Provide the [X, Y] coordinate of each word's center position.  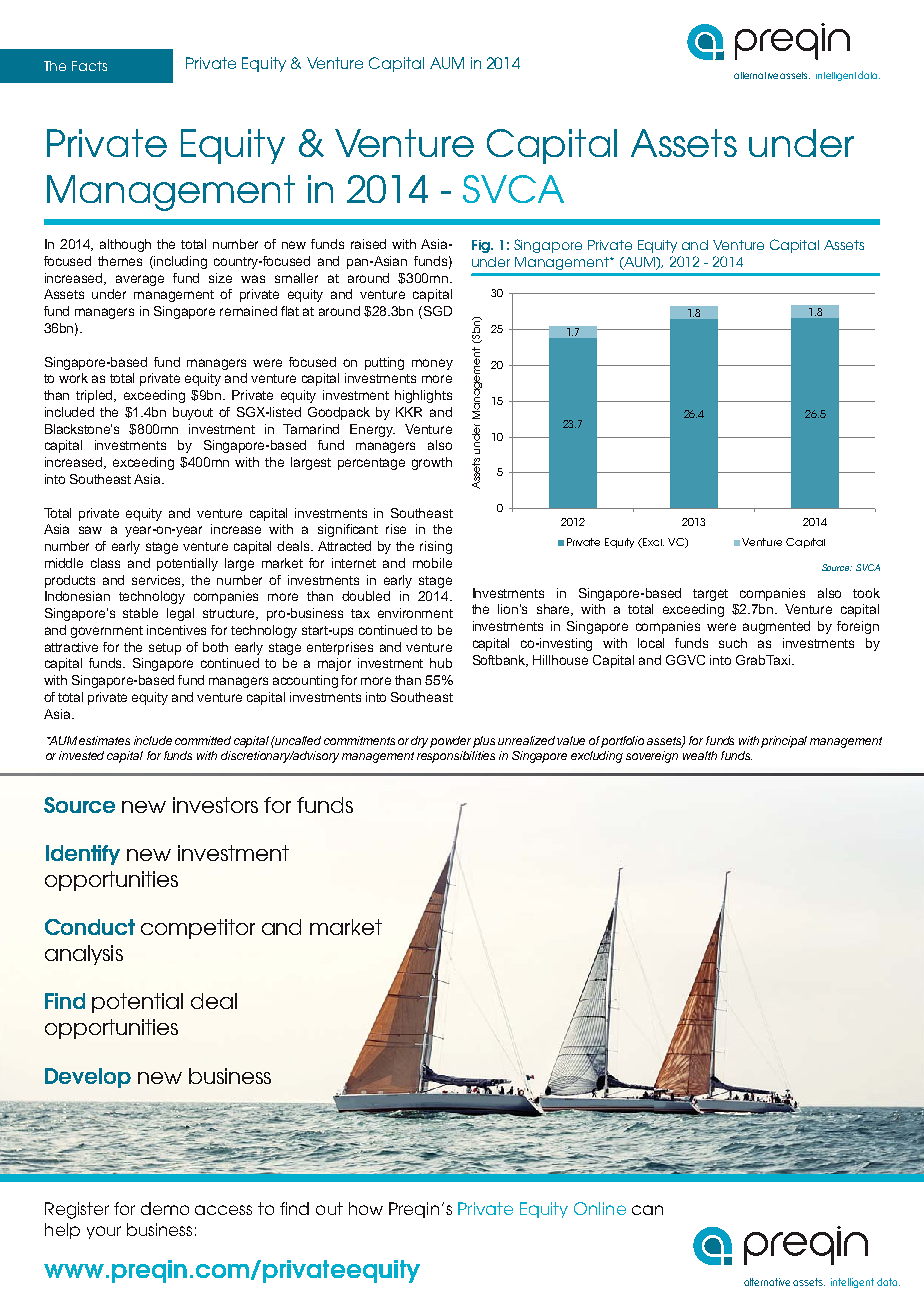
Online [600, 1208]
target [710, 595]
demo [165, 1208]
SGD [436, 312]
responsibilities [456, 757]
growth [432, 463]
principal [784, 742]
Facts [89, 66]
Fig [482, 246]
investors [215, 805]
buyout [193, 413]
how [366, 1208]
